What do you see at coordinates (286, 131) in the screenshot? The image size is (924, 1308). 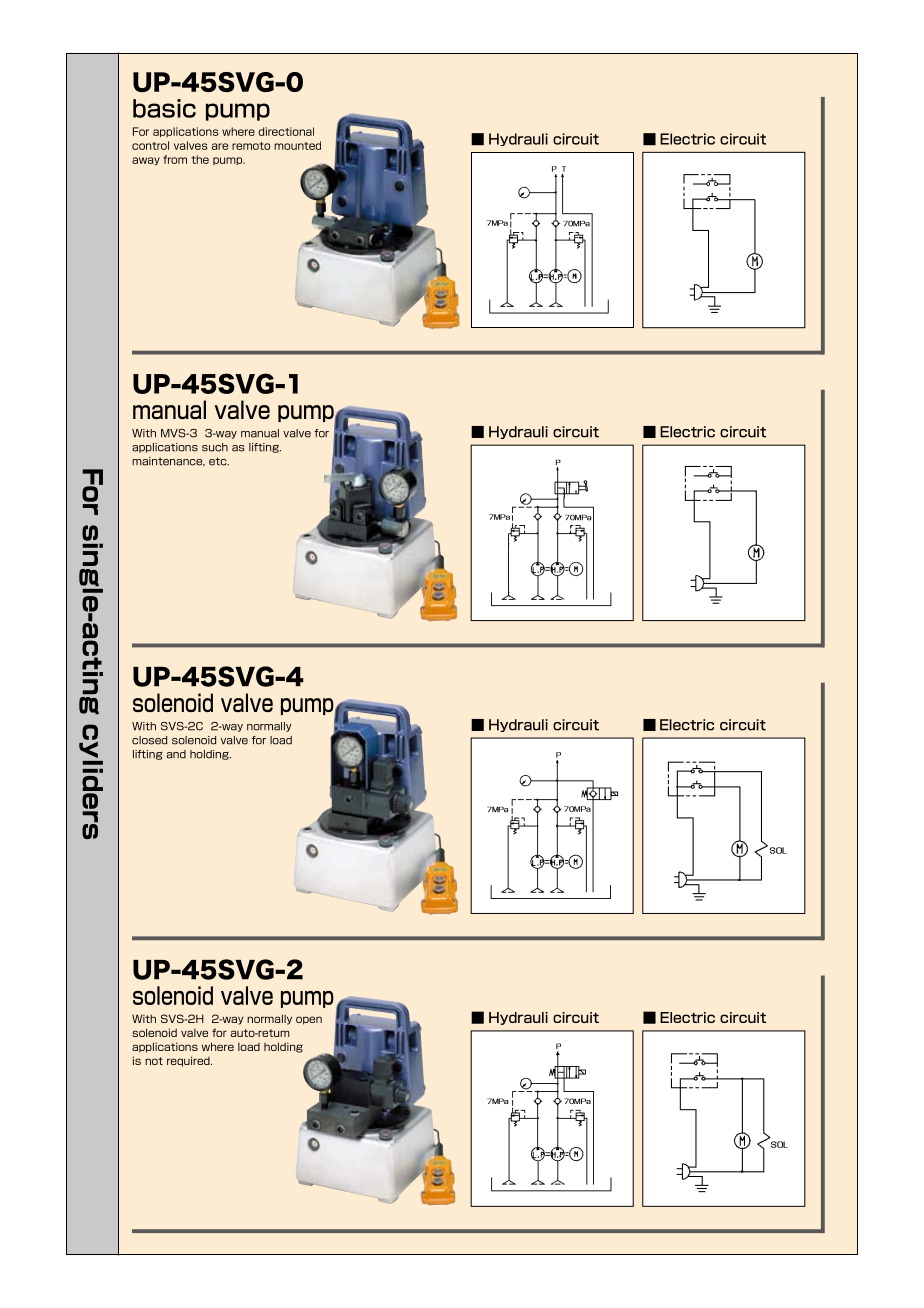 I see `directional` at bounding box center [286, 131].
